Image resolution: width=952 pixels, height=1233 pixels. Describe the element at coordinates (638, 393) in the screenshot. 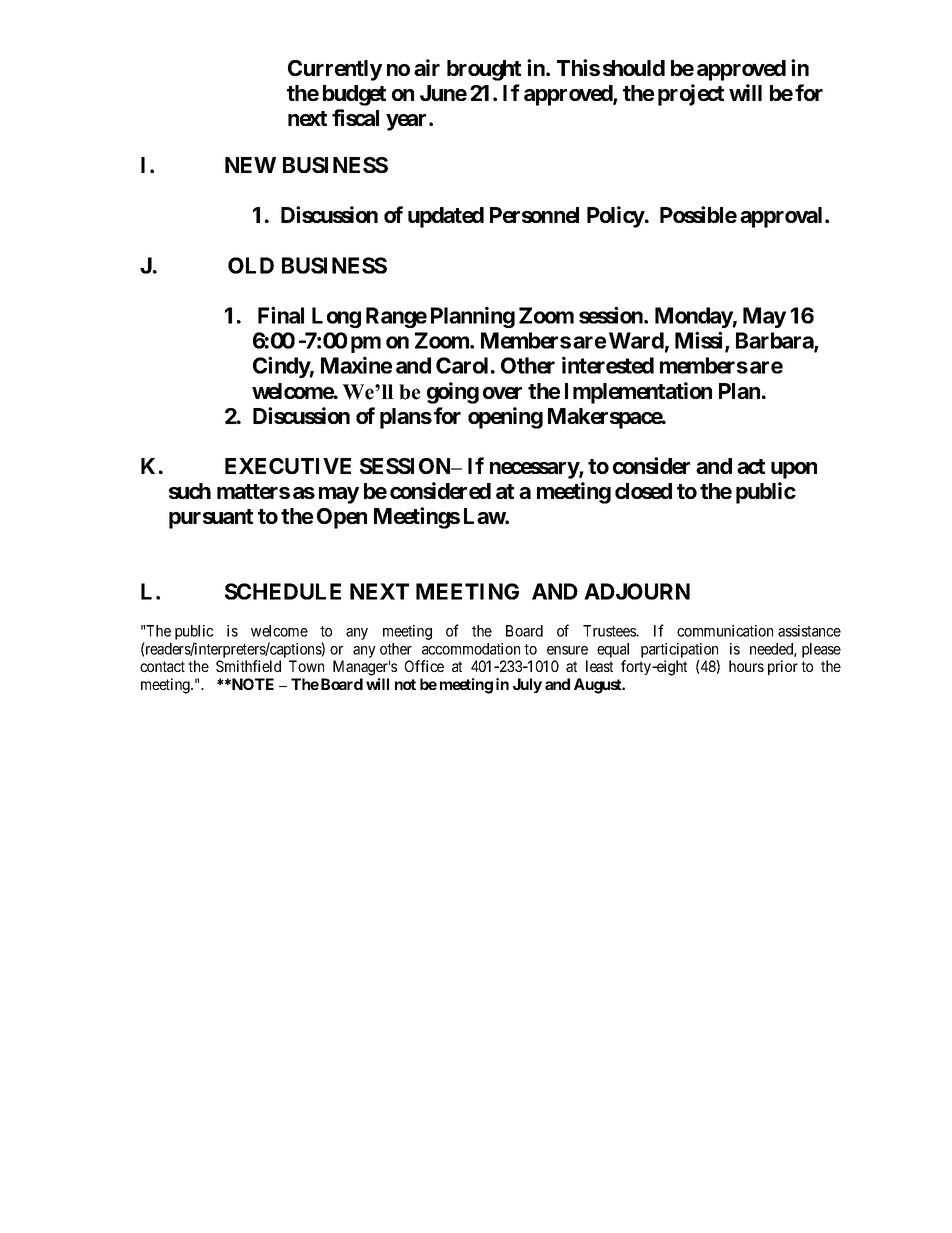

I see `Implementation` at that location.
